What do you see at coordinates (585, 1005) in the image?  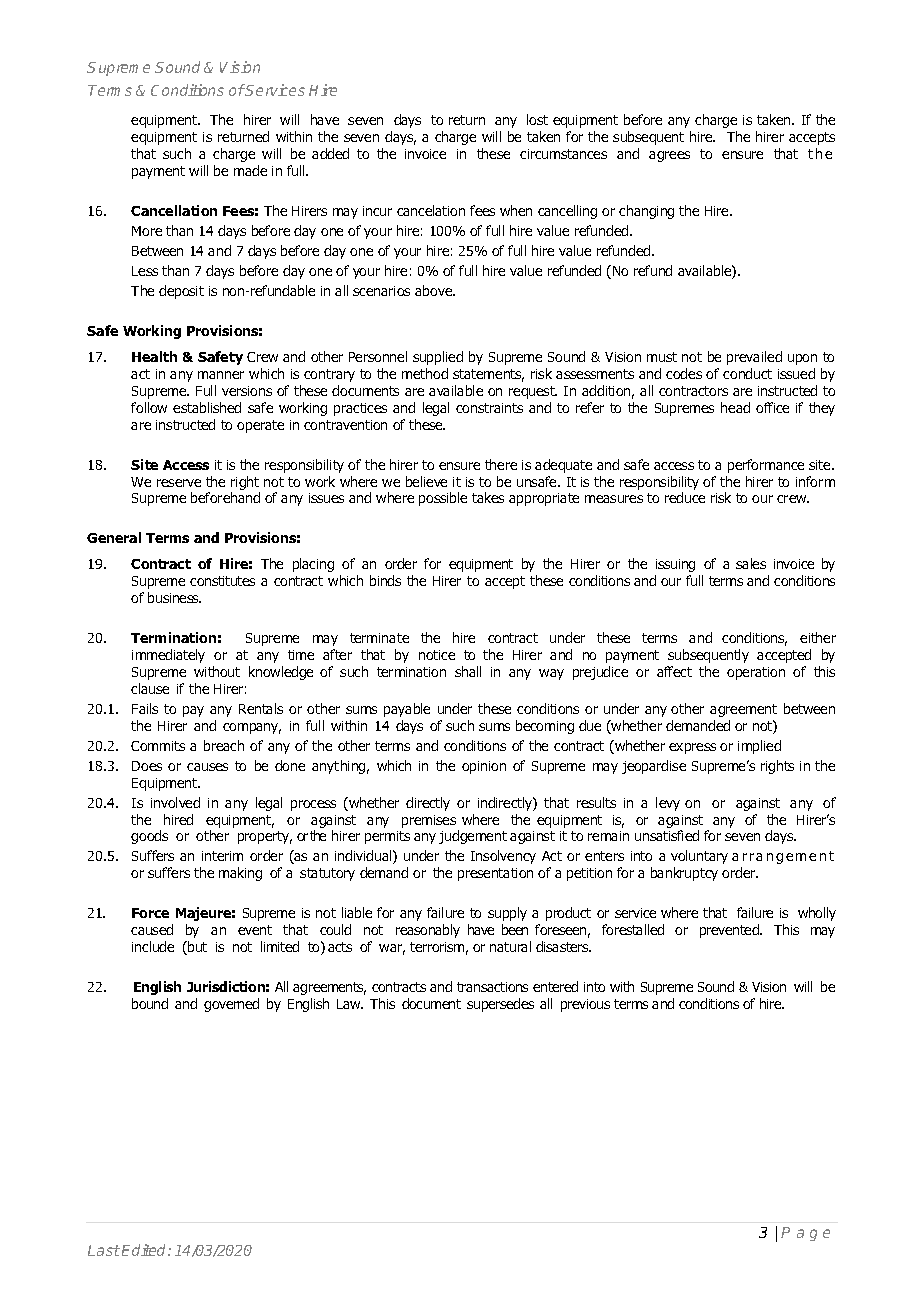 I see `previous` at bounding box center [585, 1005].
